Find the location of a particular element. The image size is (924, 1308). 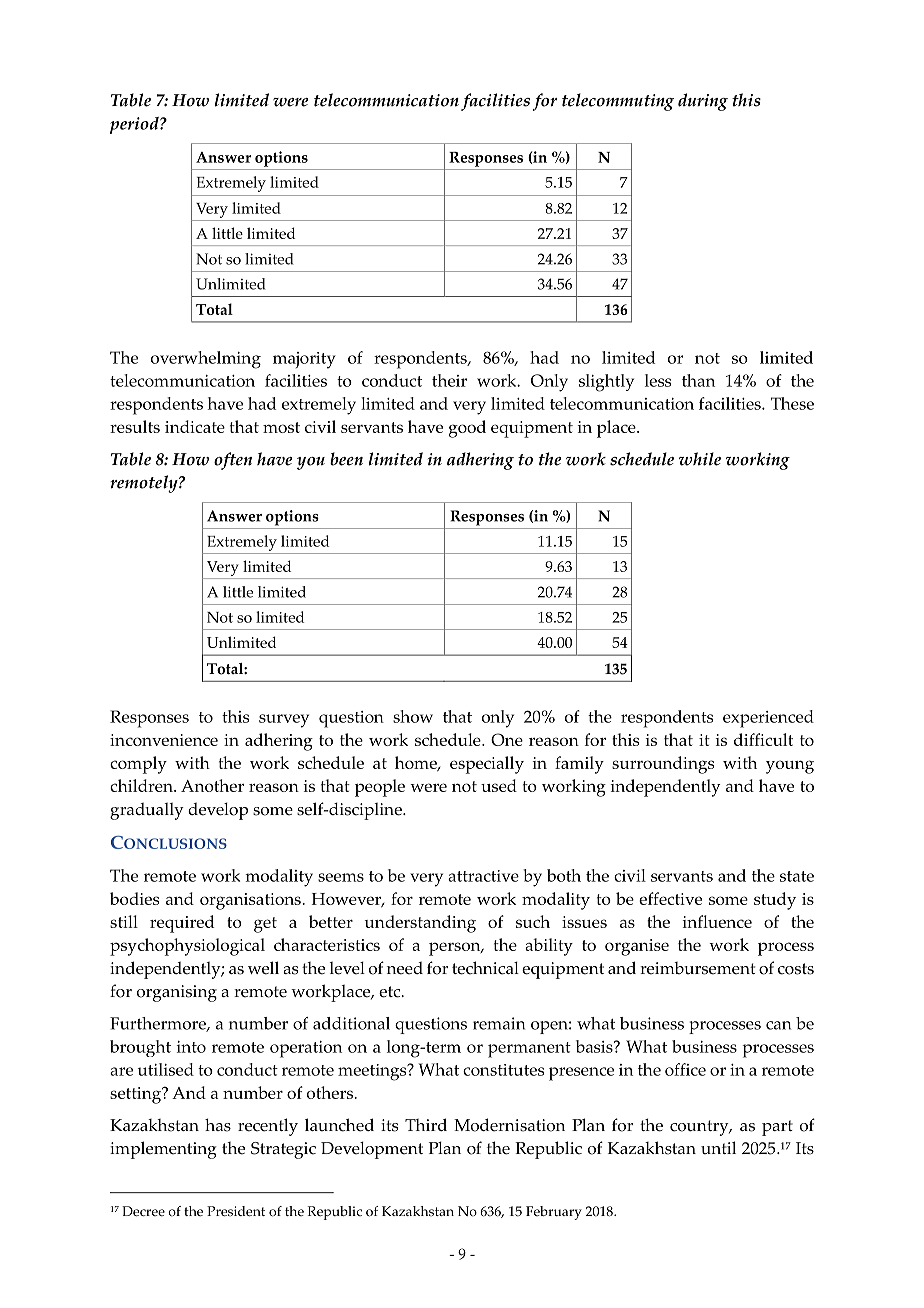

often is located at coordinates (233, 461).
